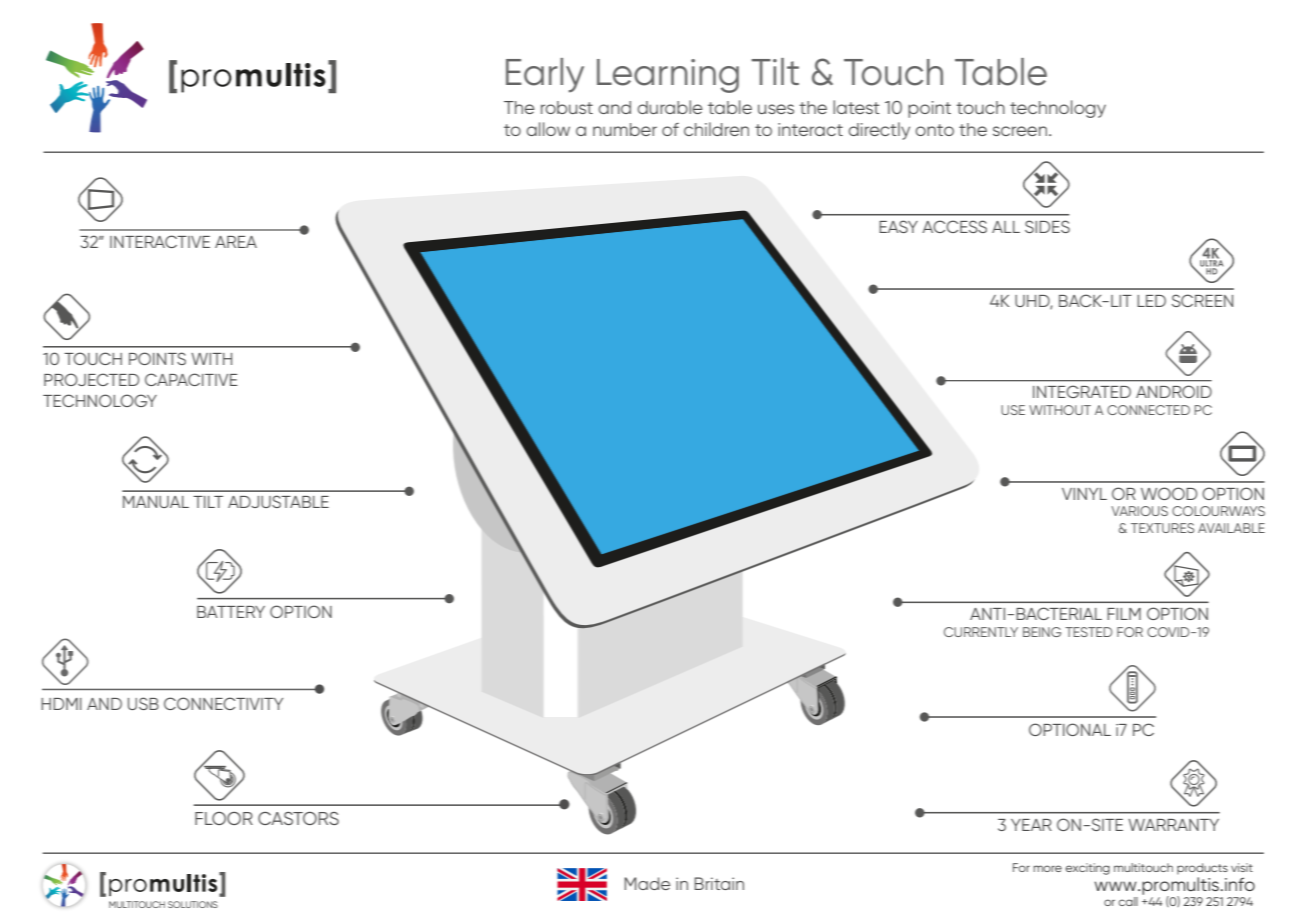  I want to click on Early, so click(545, 75).
